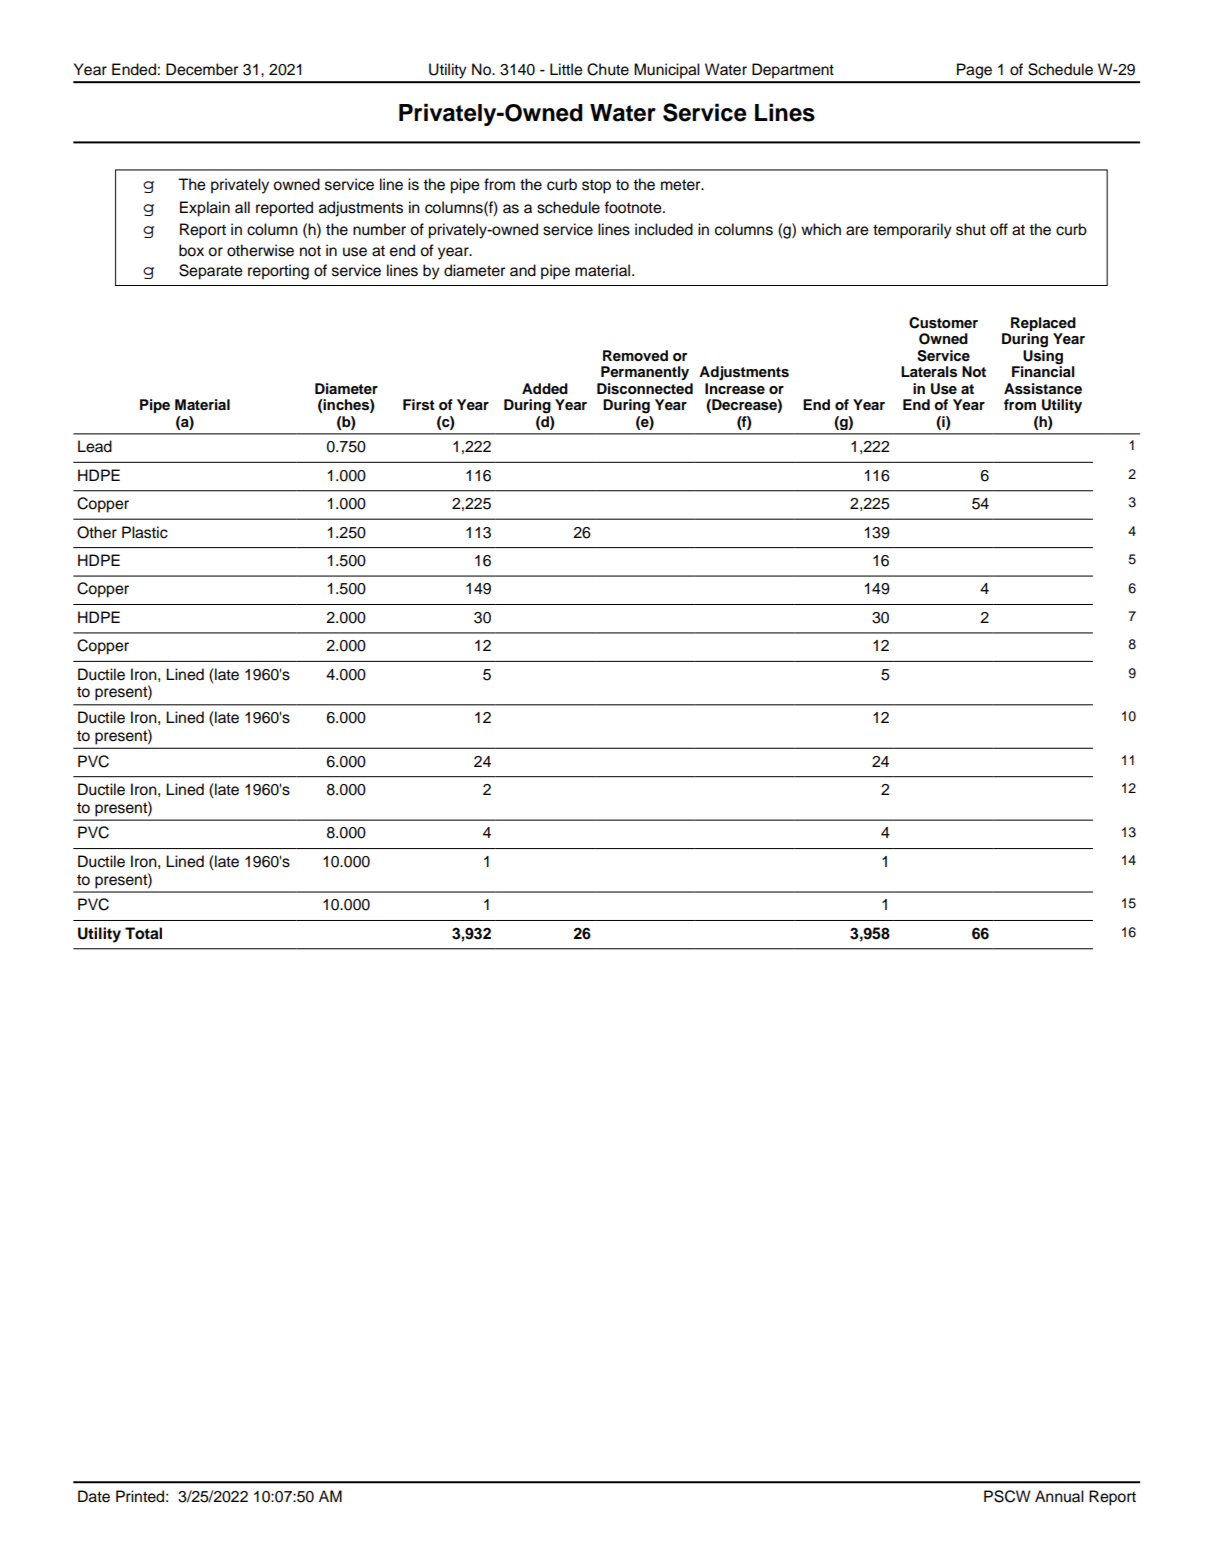  Describe the element at coordinates (971, 229) in the screenshot. I see `shut` at that location.
